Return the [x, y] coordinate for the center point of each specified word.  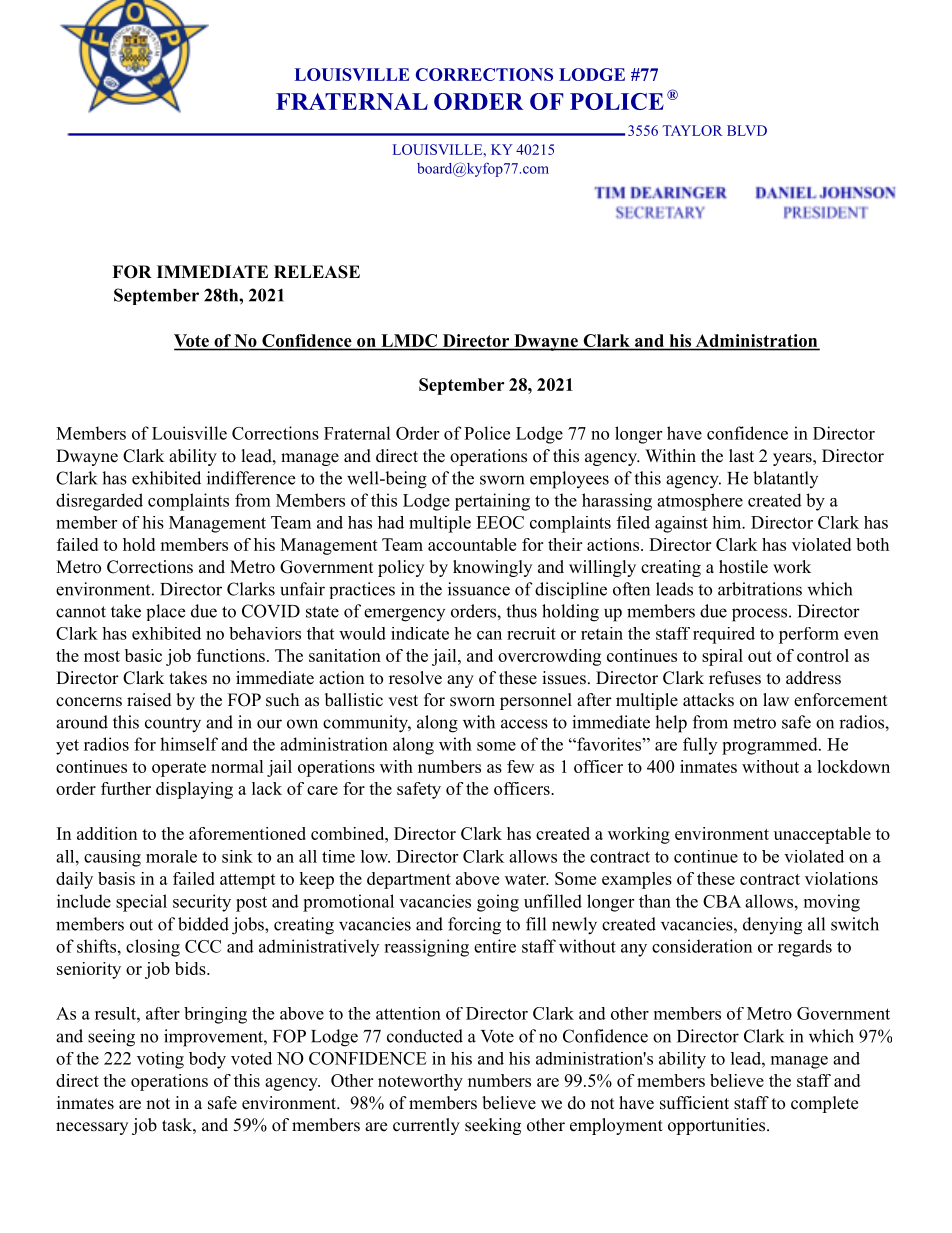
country [173, 725]
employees [569, 480]
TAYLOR [693, 130]
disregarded [99, 502]
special [141, 903]
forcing [474, 926]
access [524, 724]
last [741, 456]
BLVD [747, 130]
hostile [743, 567]
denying [772, 926]
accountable [472, 544]
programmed [770, 746]
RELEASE [317, 272]
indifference [251, 478]
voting [160, 1060]
